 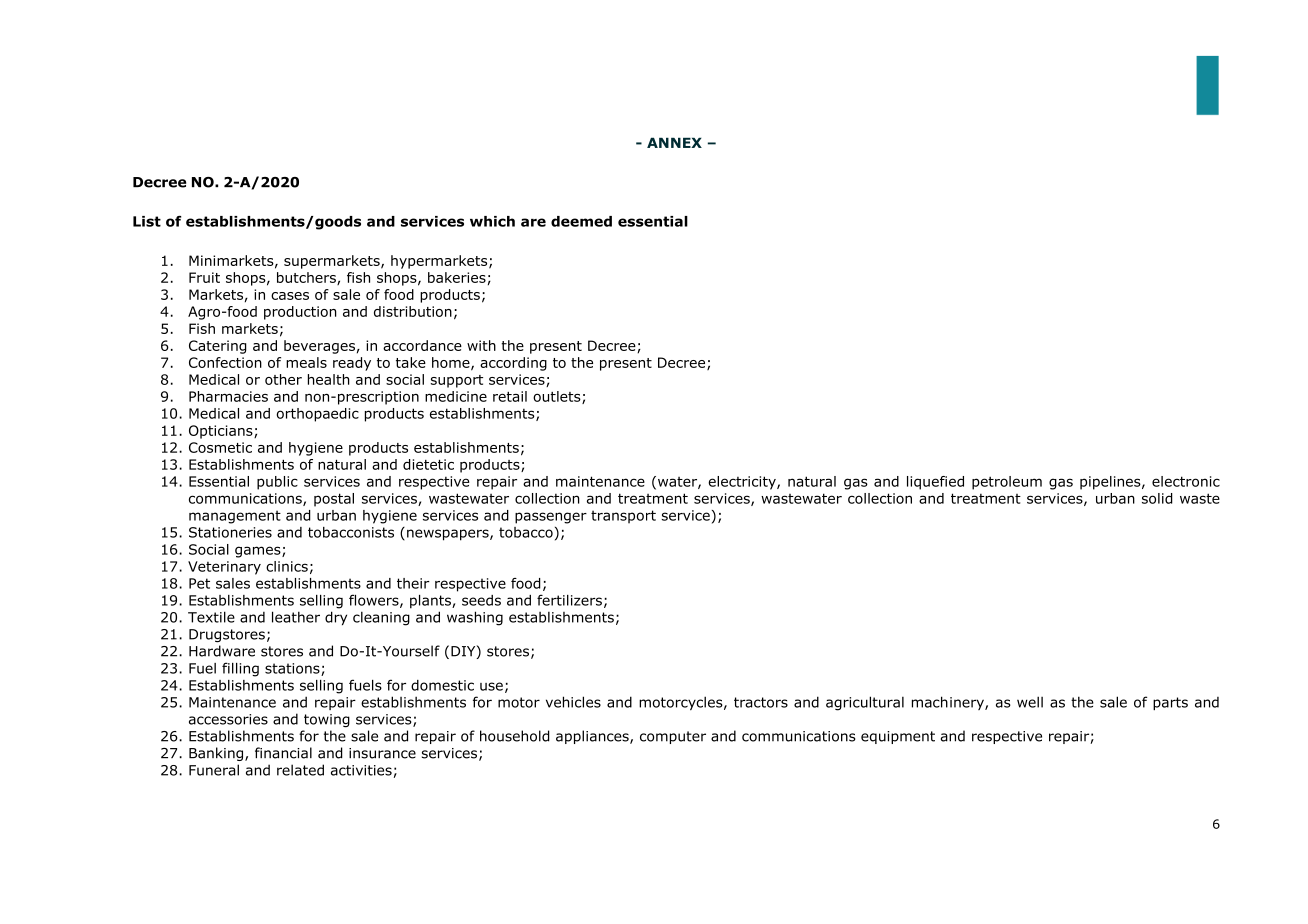 What do you see at coordinates (743, 483) in the screenshot?
I see `electricity` at bounding box center [743, 483].
